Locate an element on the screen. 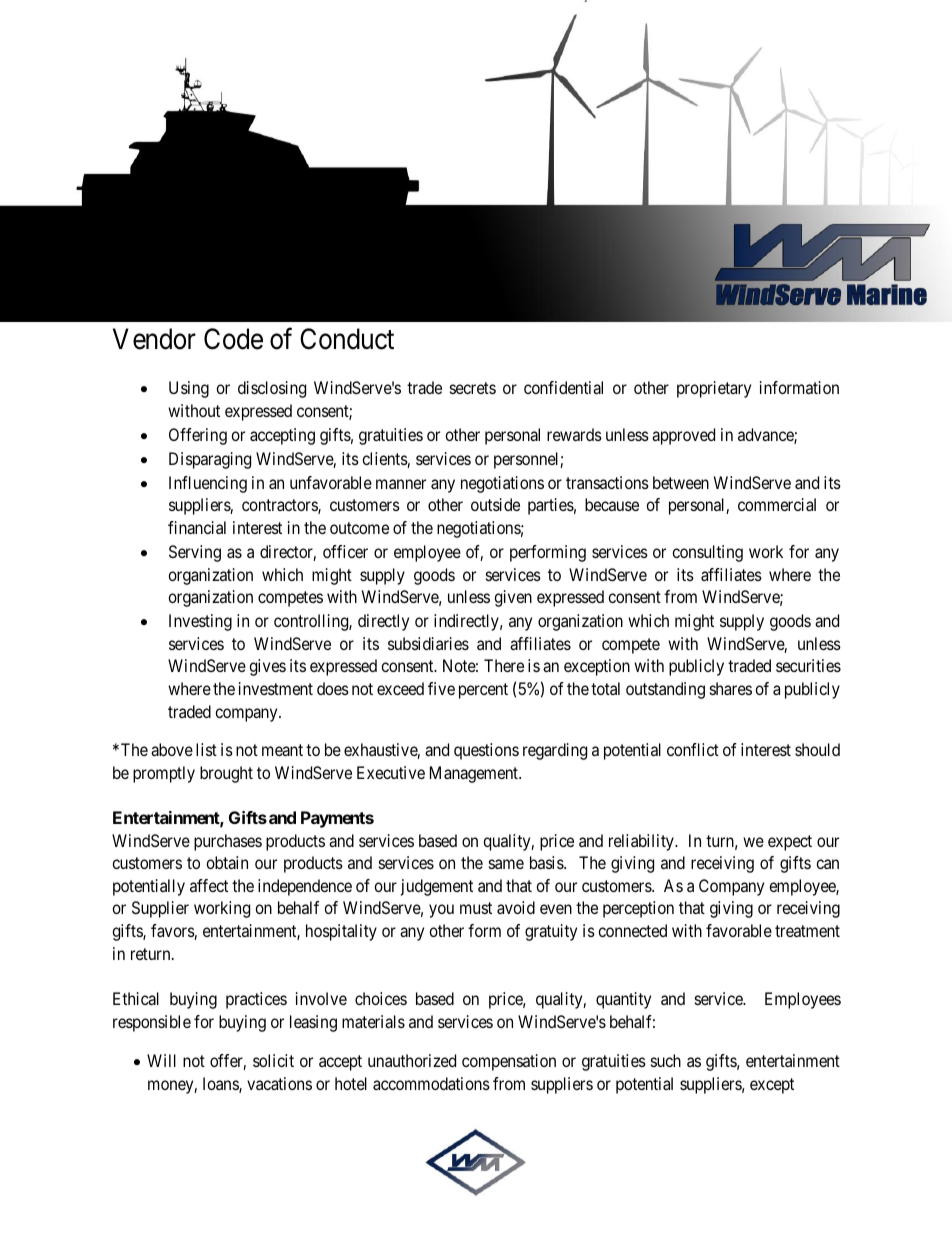 This screenshot has height=1233, width=952. investment is located at coordinates (276, 688).
